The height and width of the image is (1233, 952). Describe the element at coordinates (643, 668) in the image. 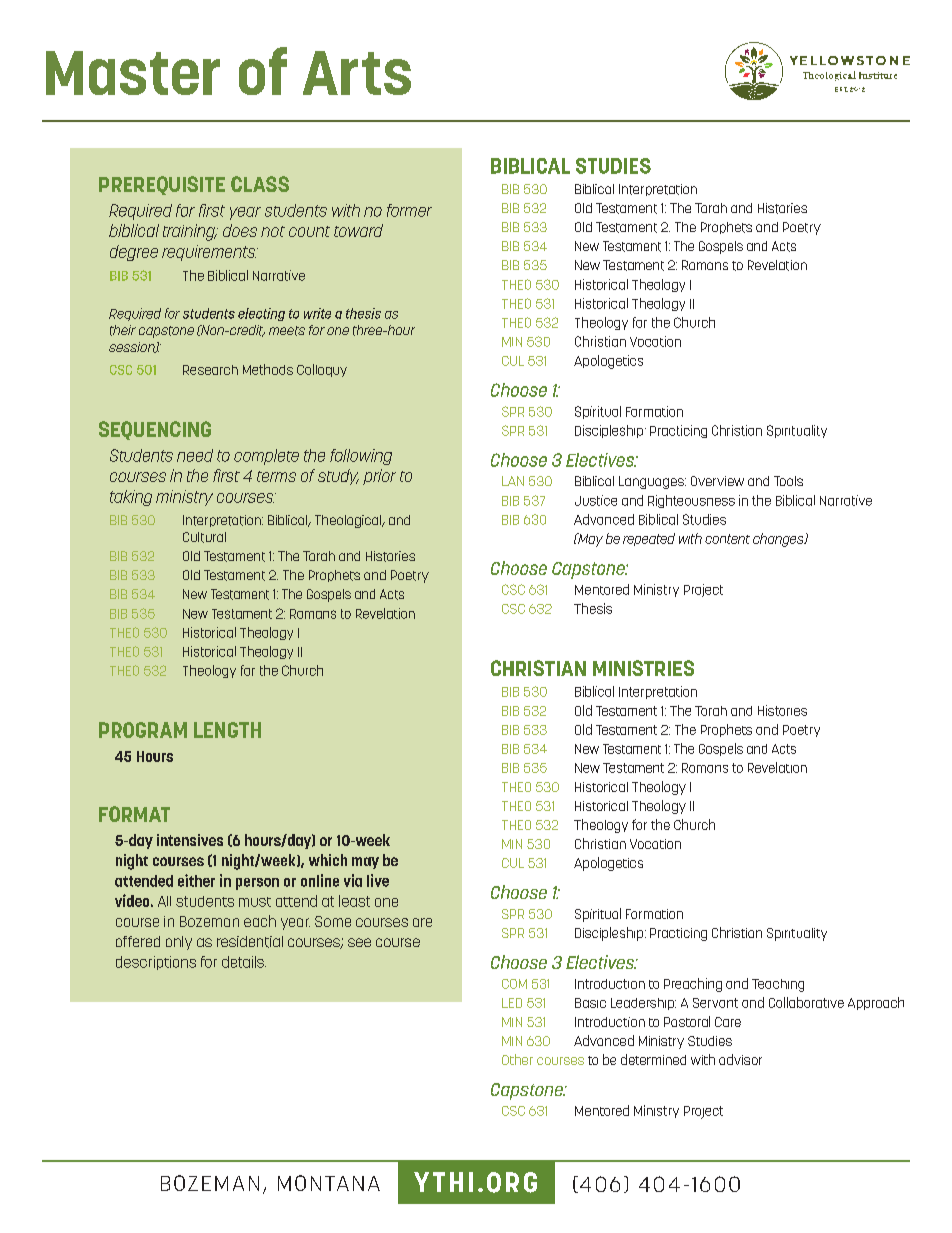

I see `MINISTRIES` at that location.
